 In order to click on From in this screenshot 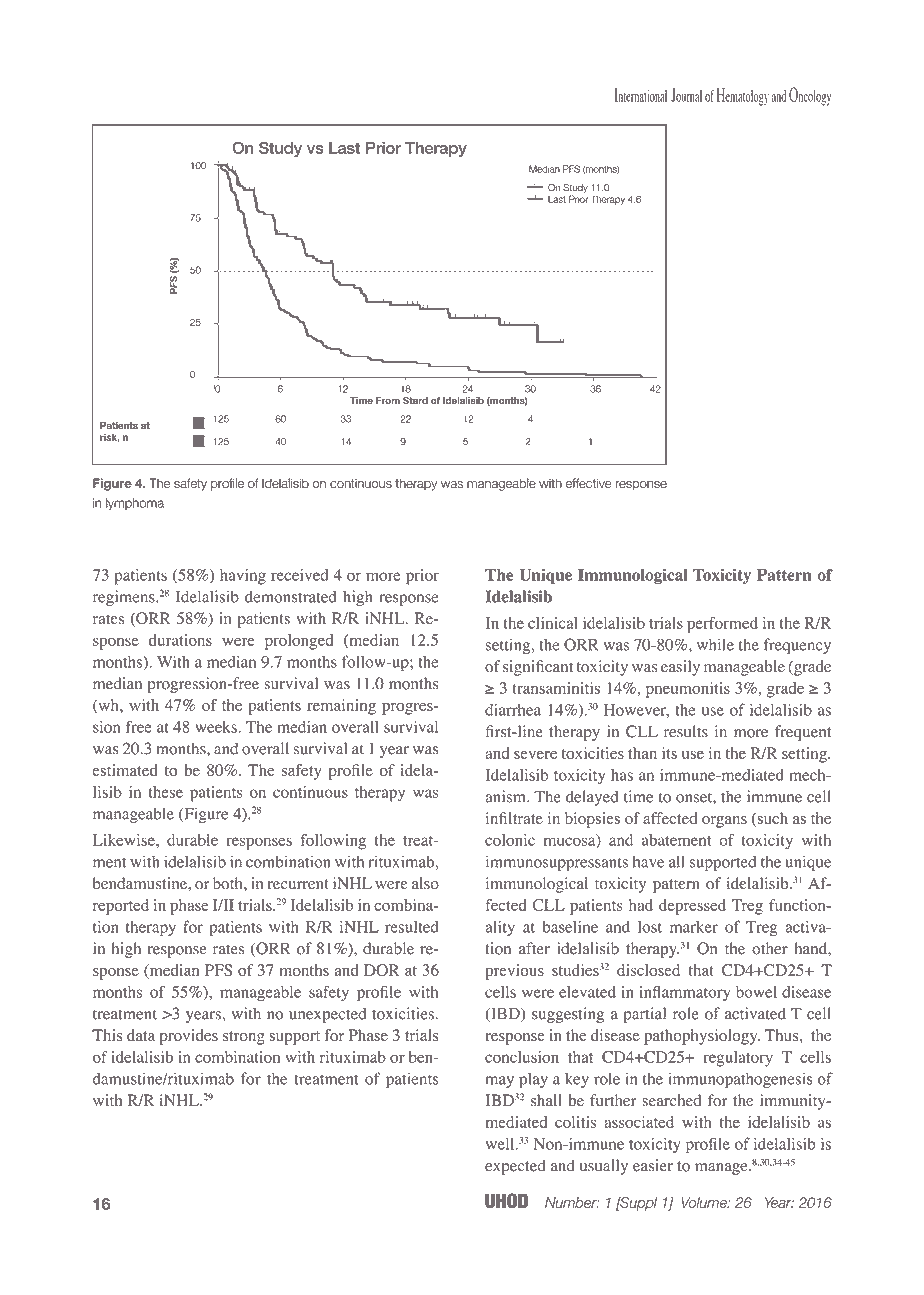, I will do `click(388, 400)`.
